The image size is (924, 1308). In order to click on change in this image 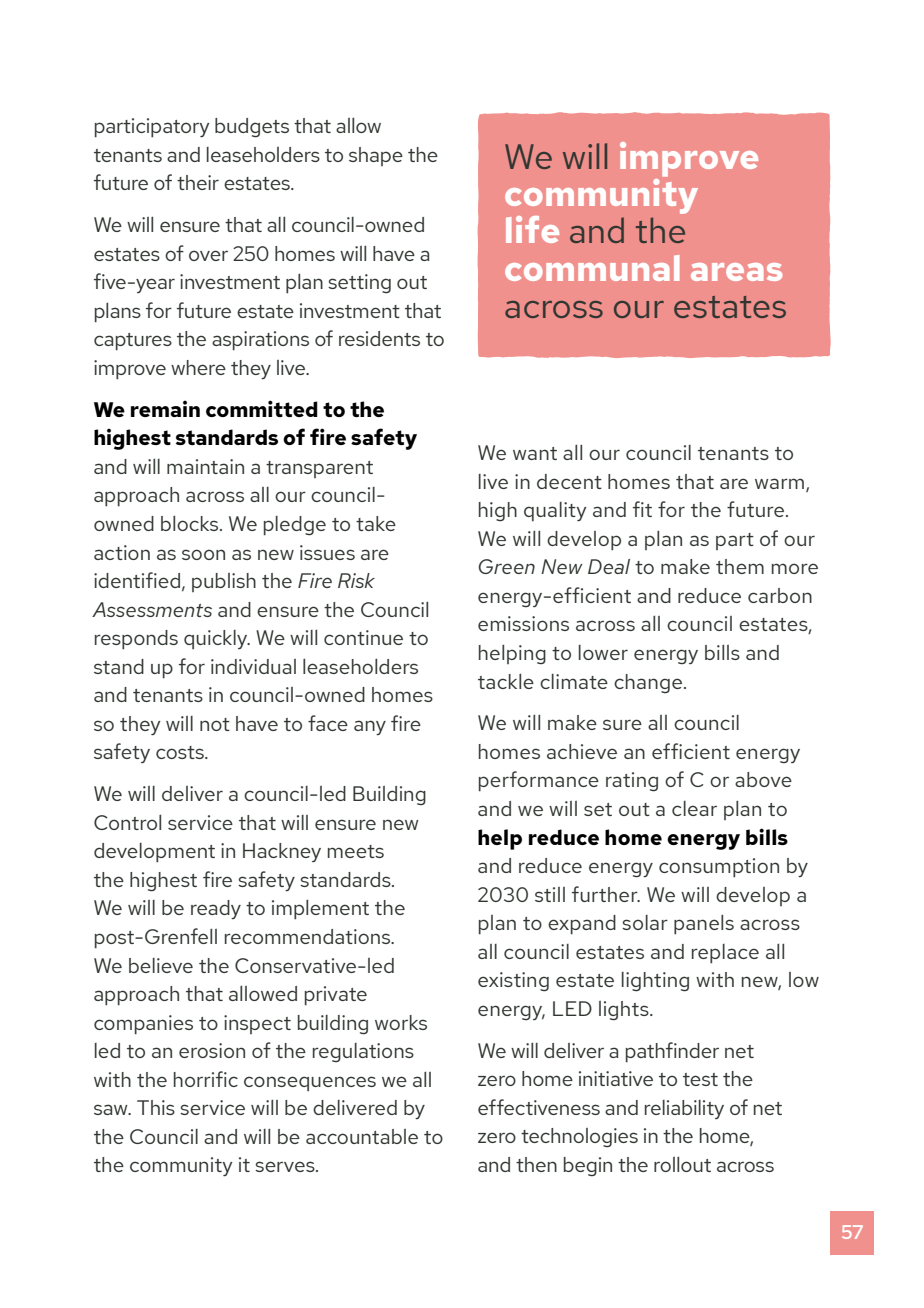, I will do `click(649, 684)`.
